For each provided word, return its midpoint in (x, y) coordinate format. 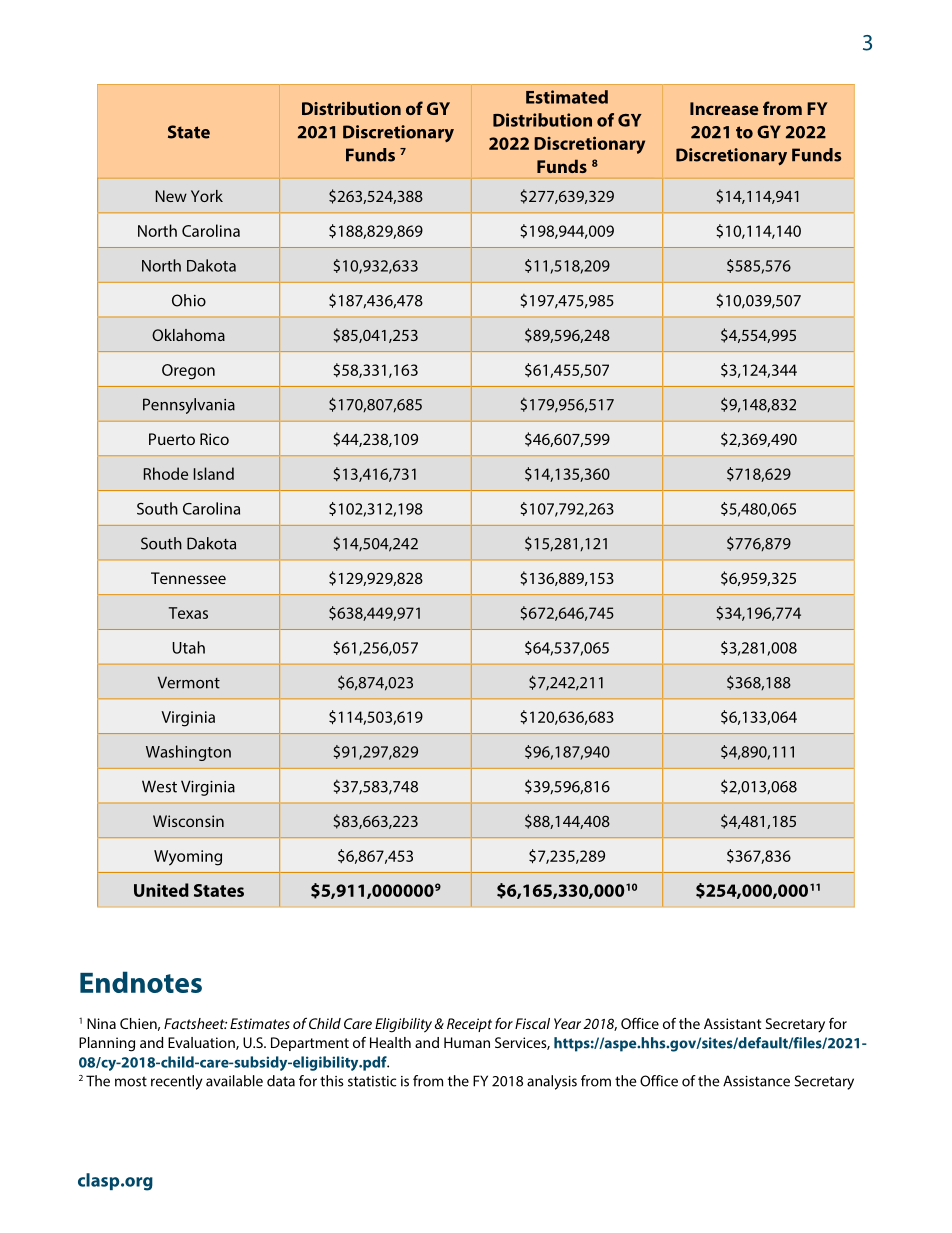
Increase (724, 108)
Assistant (732, 1023)
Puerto (172, 439)
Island (214, 473)
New (171, 196)
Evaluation (202, 1043)
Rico (214, 439)
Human (467, 1042)
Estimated (567, 97)
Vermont (189, 682)
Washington (188, 753)
